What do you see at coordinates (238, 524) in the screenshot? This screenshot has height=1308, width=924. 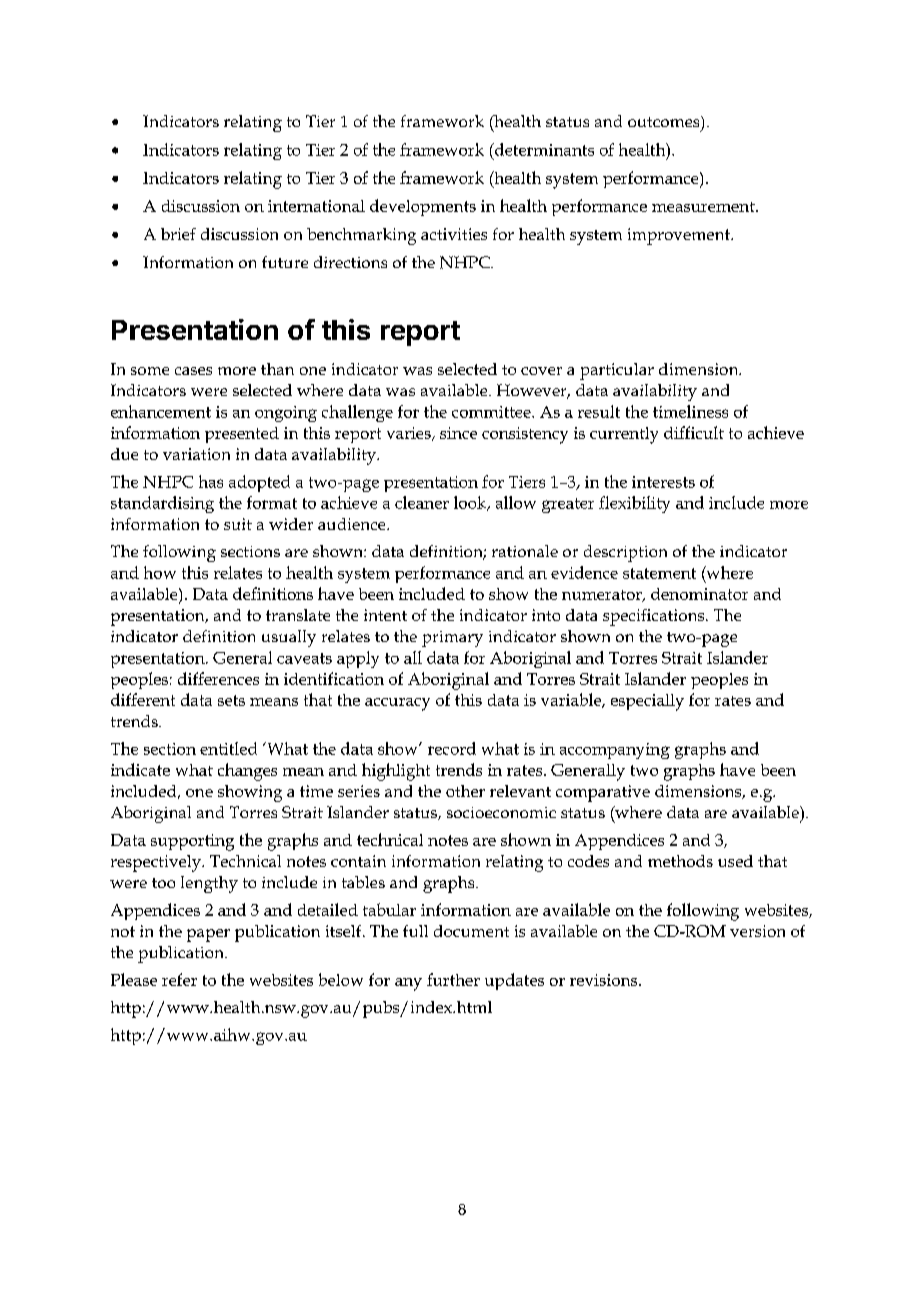 I see `suit` at bounding box center [238, 524].
